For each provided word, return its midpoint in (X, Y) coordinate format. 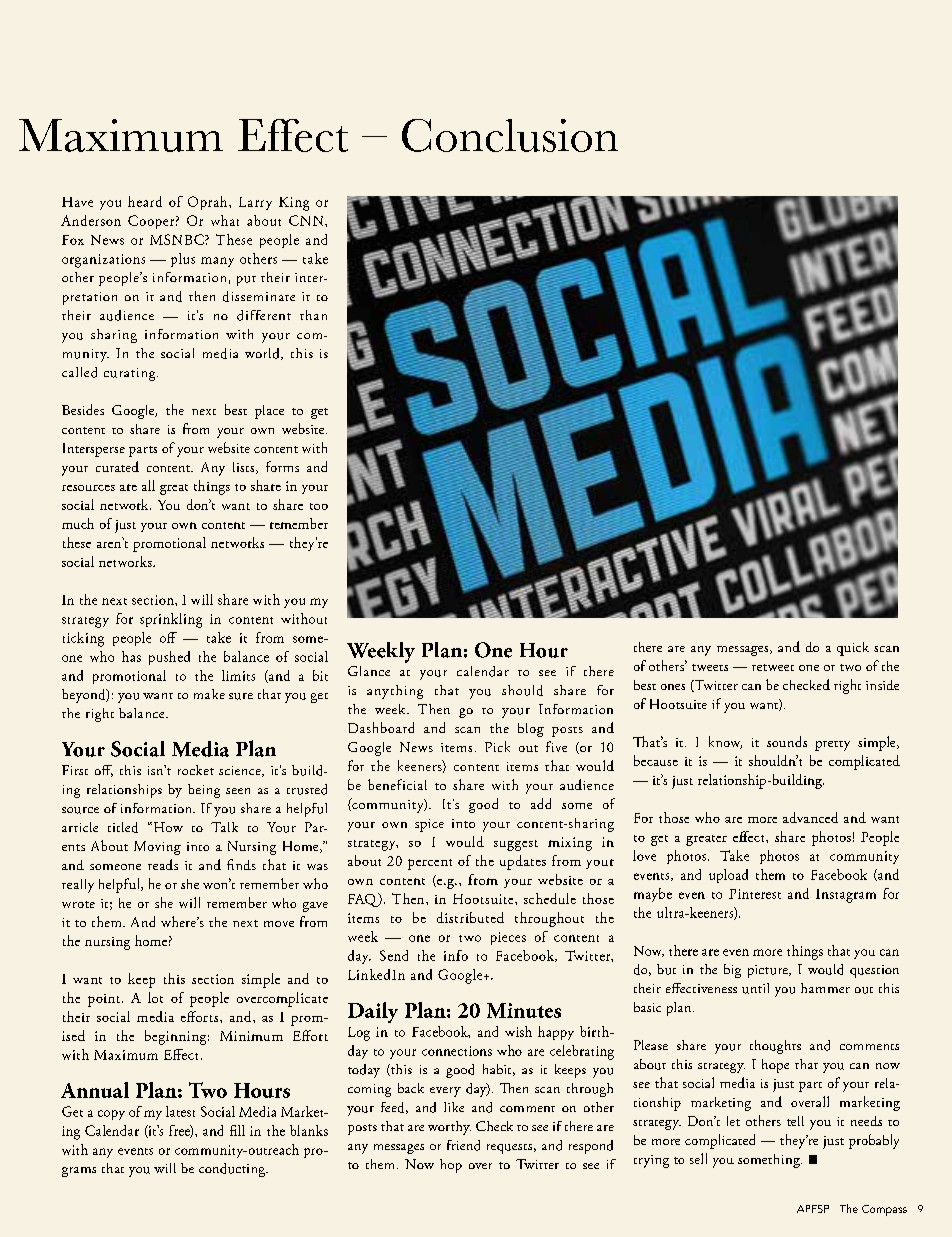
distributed (470, 917)
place (269, 412)
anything (395, 692)
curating (131, 374)
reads (163, 864)
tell (795, 1121)
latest (180, 1111)
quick (853, 649)
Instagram (846, 896)
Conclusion (510, 135)
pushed (169, 658)
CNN (307, 220)
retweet (773, 667)
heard (145, 201)
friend (463, 1145)
